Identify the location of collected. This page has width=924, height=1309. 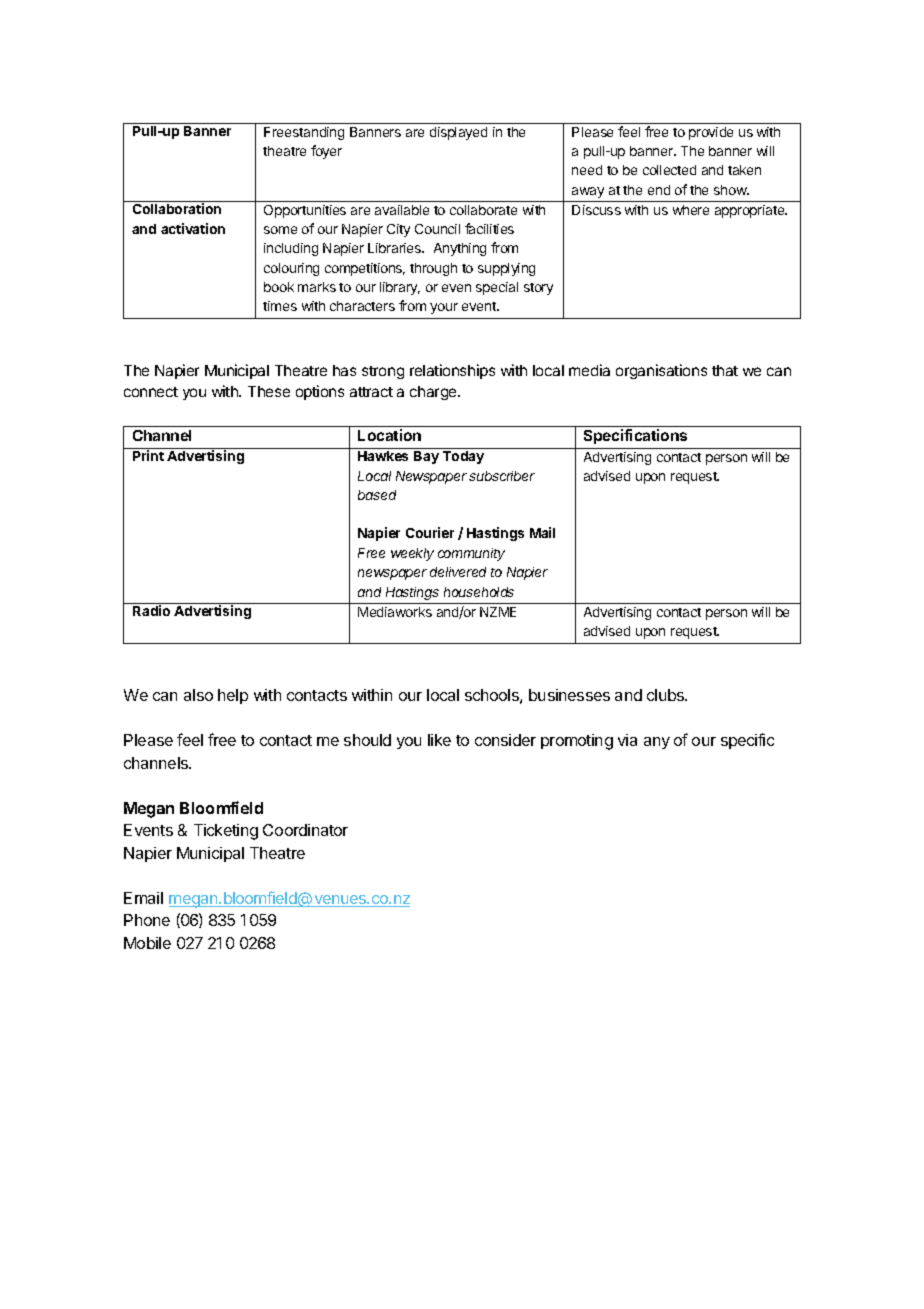
(669, 170).
